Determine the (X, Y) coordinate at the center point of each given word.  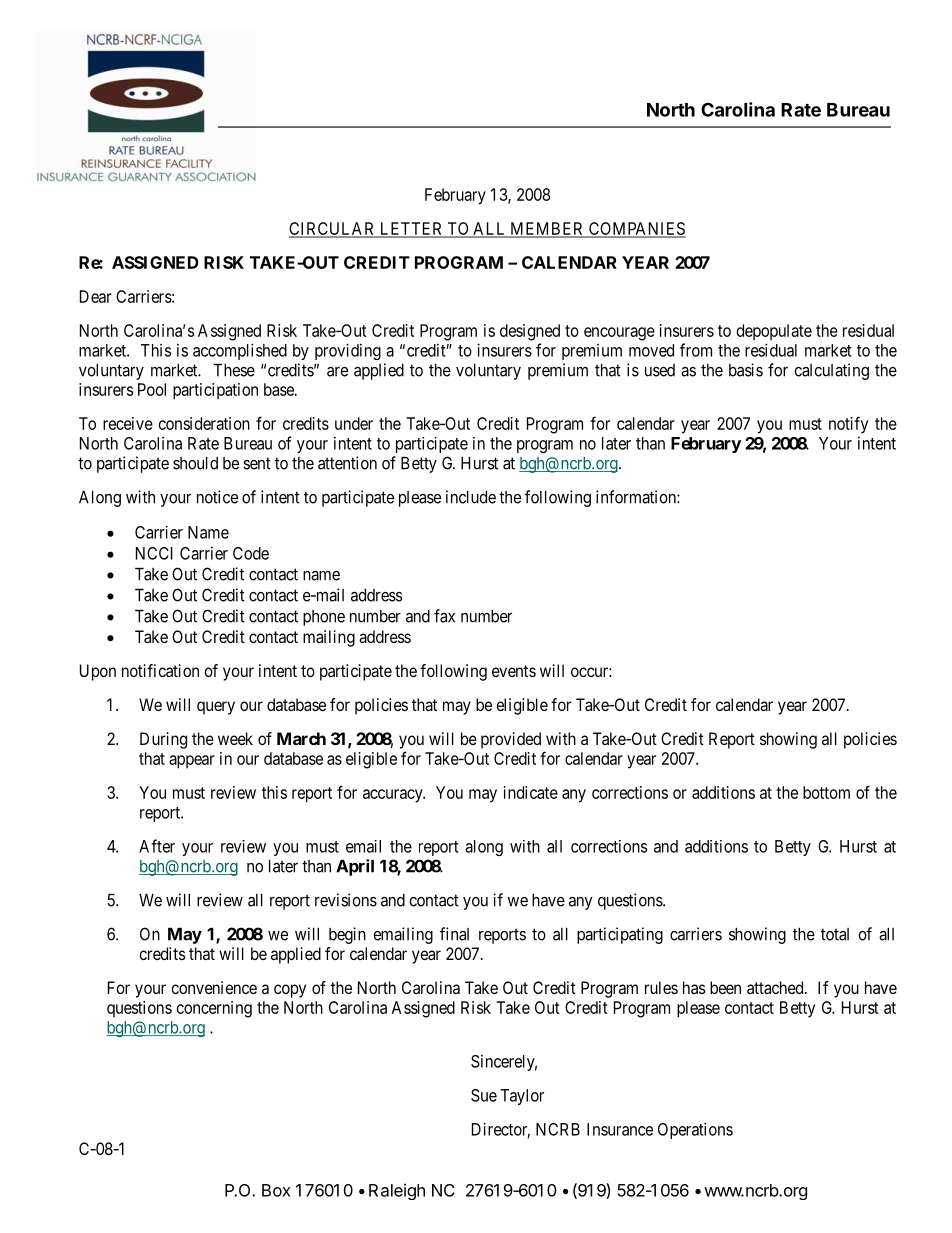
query (216, 708)
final (454, 934)
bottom (826, 792)
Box (276, 1190)
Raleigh (397, 1192)
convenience (214, 987)
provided (511, 740)
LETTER (411, 229)
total (835, 934)
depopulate (774, 332)
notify (848, 425)
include (471, 497)
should (195, 463)
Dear (96, 296)
